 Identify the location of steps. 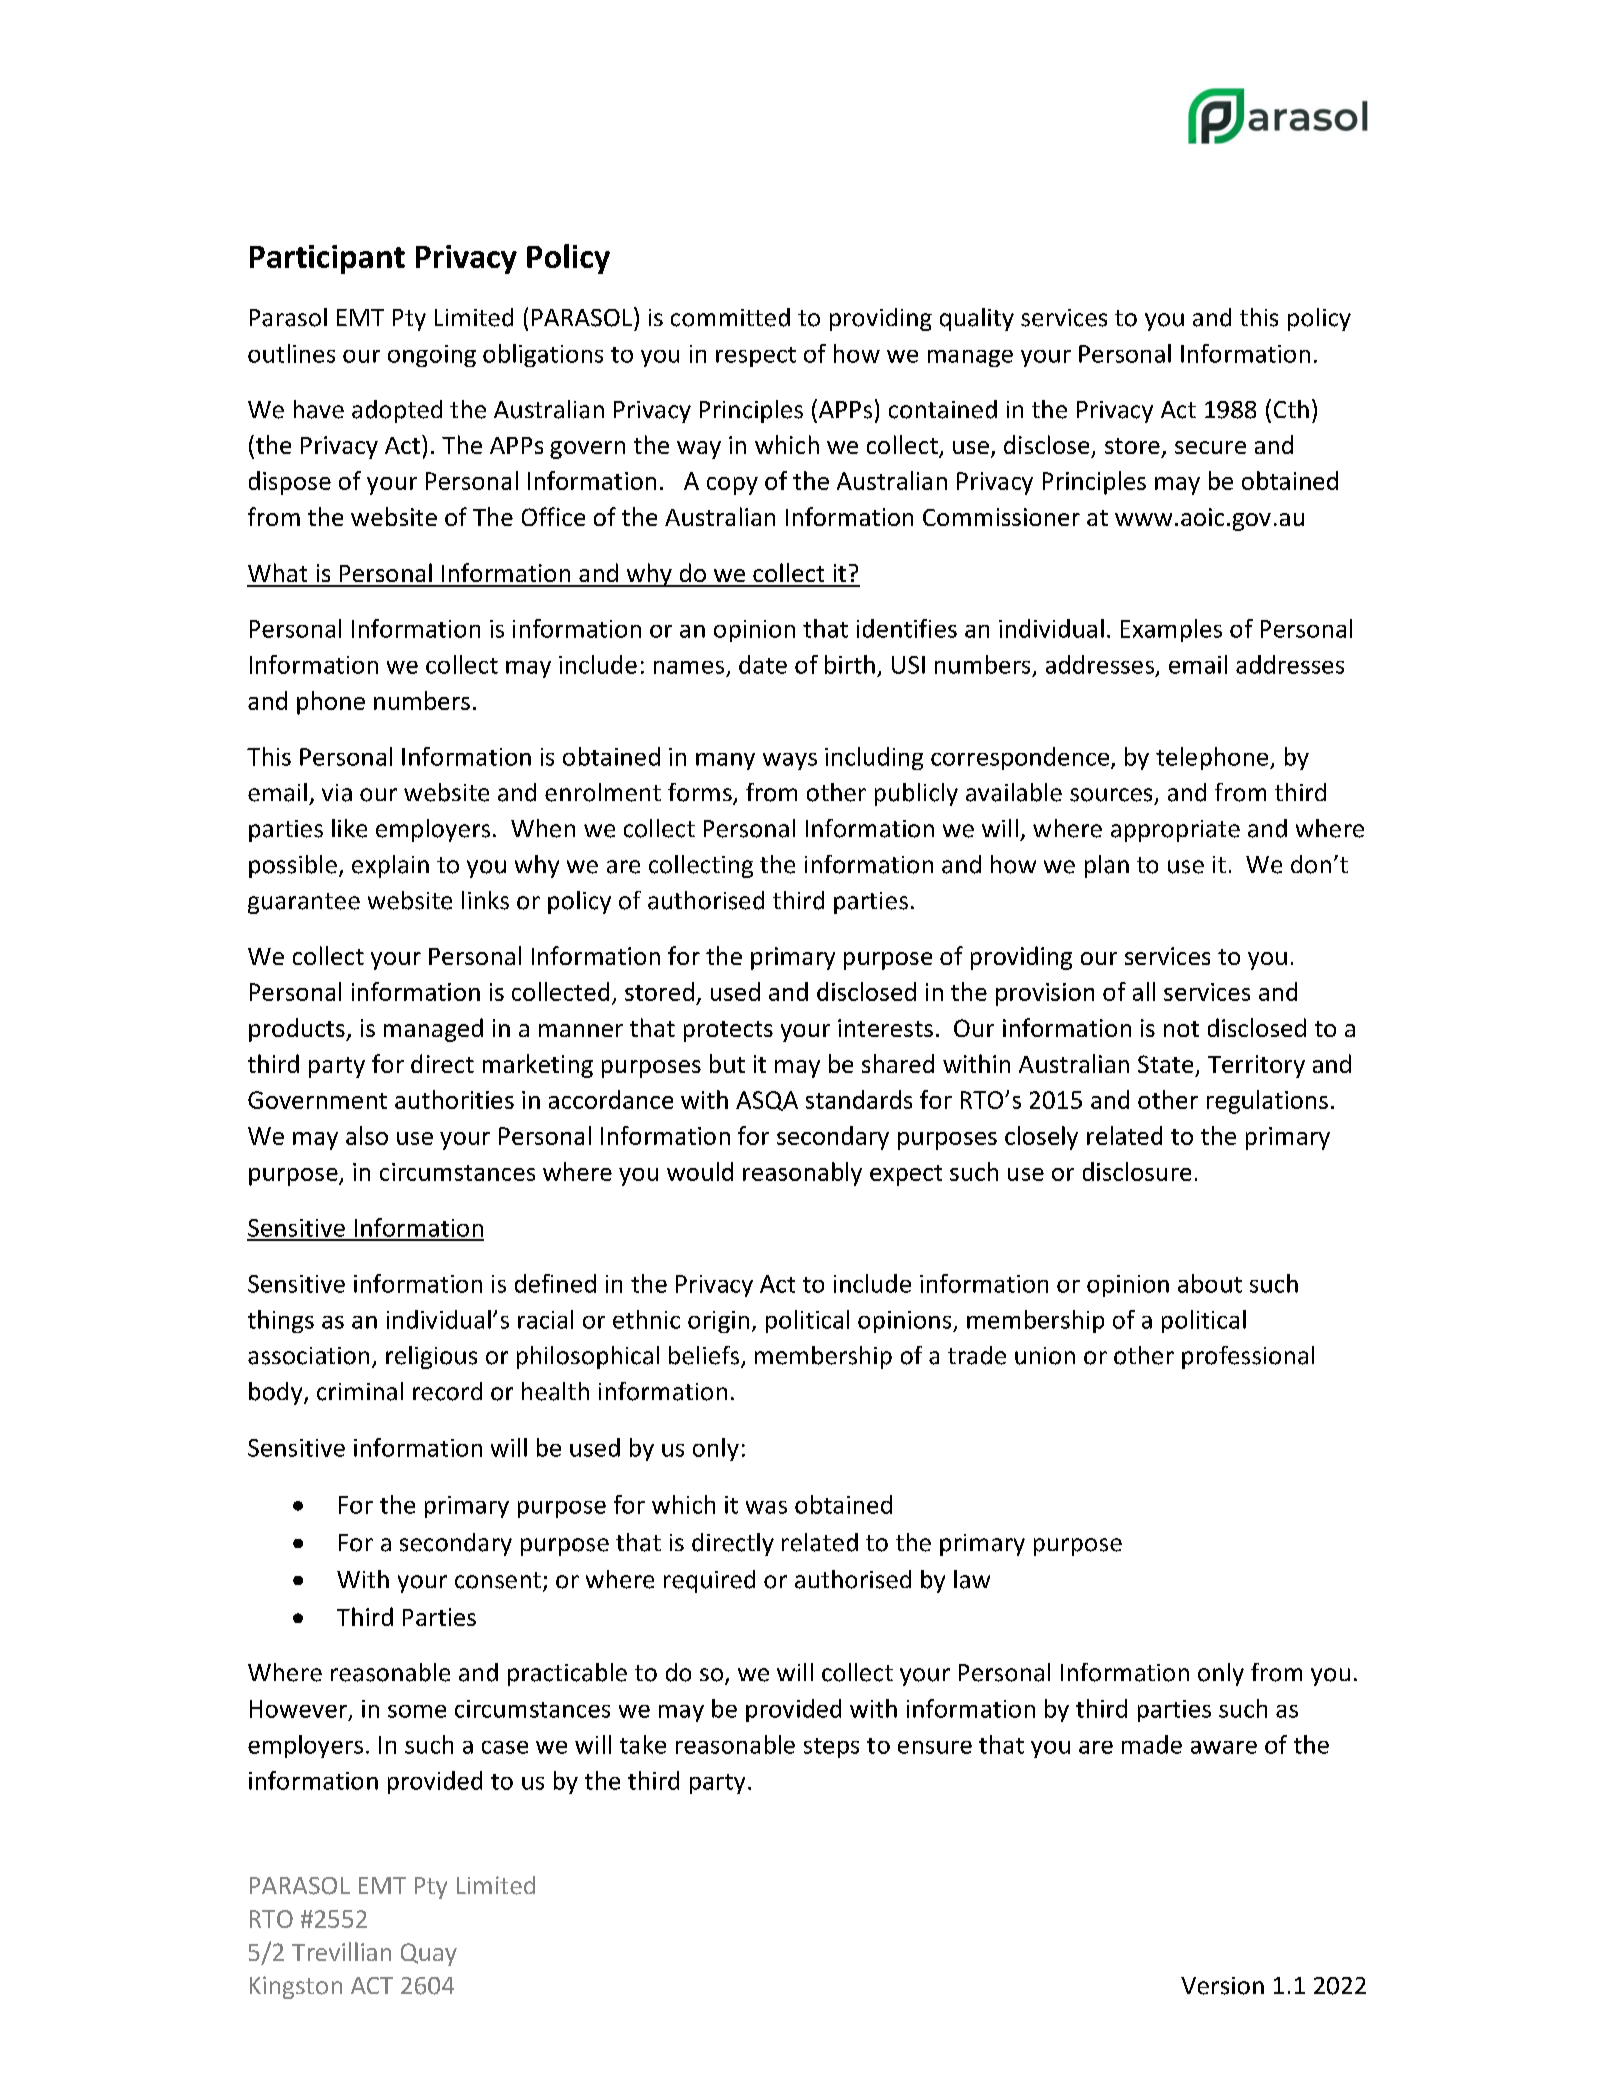
(831, 1748).
